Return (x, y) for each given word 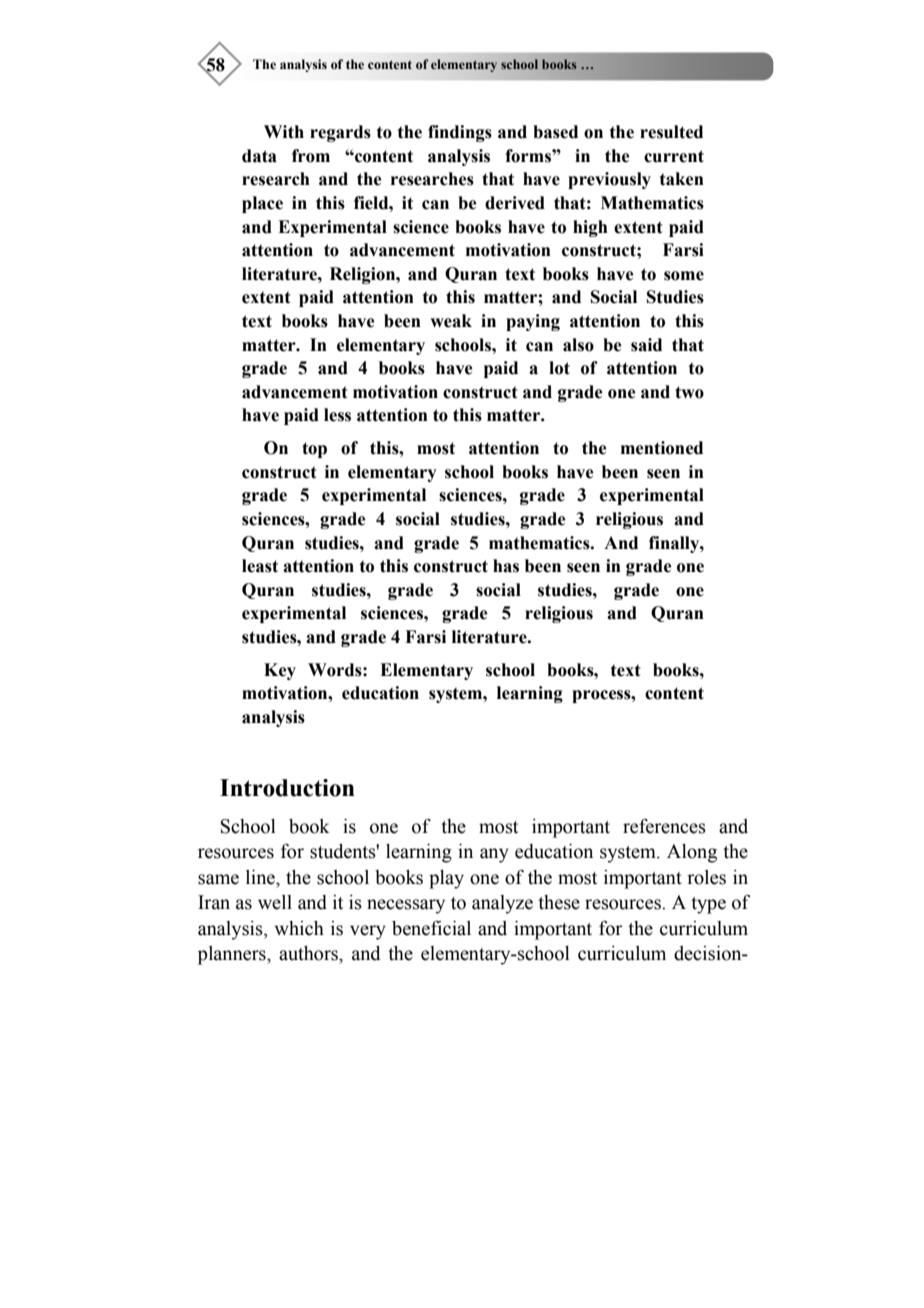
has (506, 566)
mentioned (662, 448)
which (299, 928)
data (259, 156)
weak (451, 321)
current (674, 156)
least (260, 566)
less (337, 415)
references (664, 826)
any (494, 855)
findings (460, 133)
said (646, 345)
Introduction (287, 788)
